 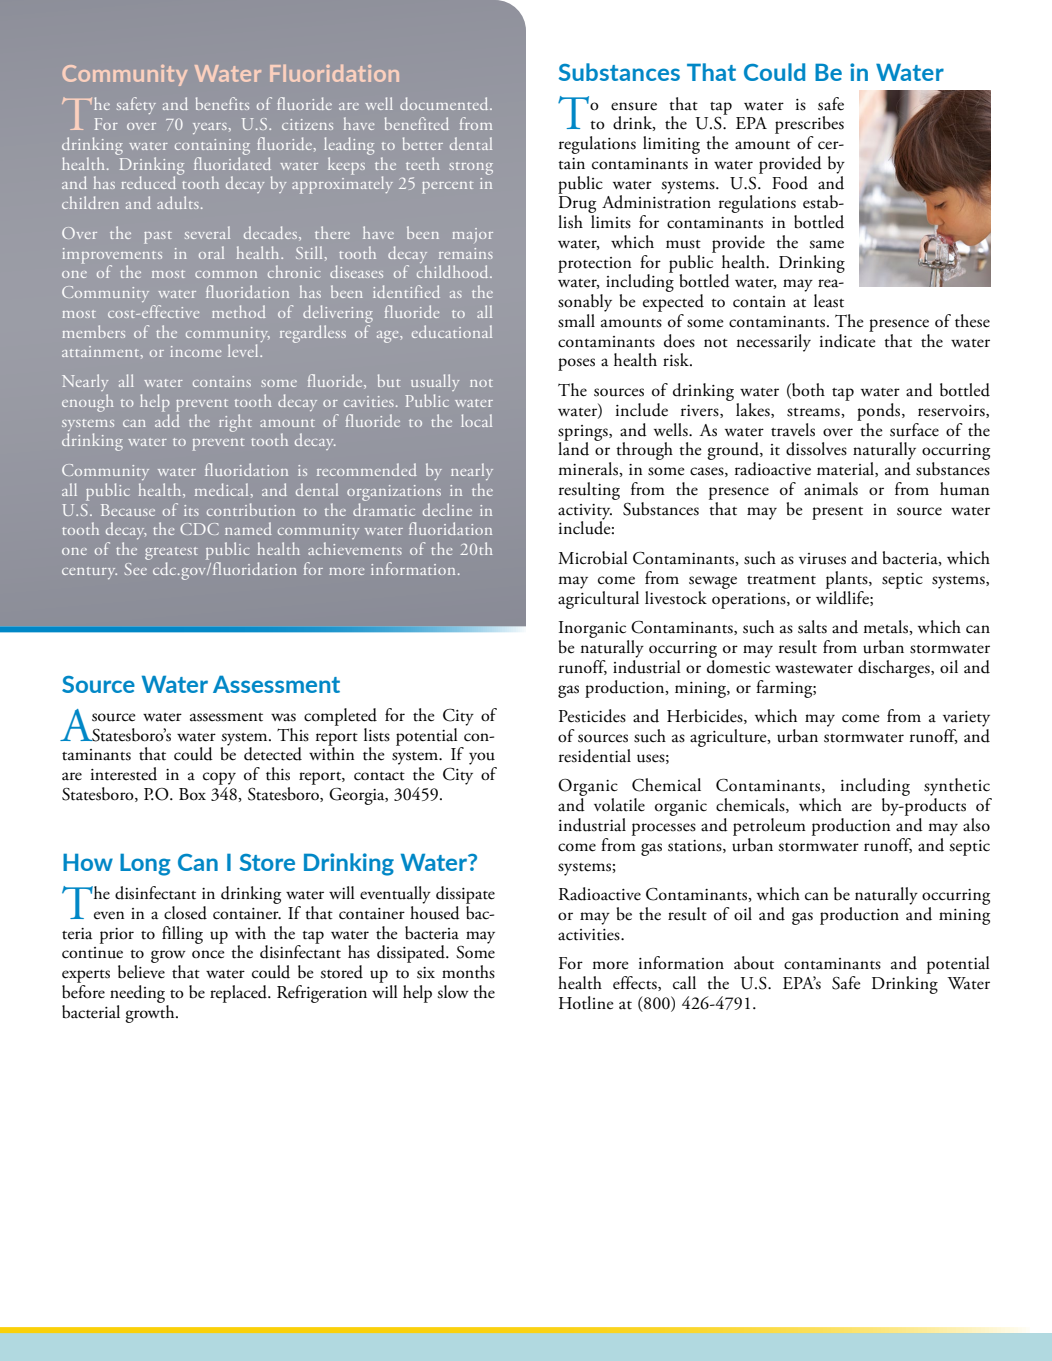 What do you see at coordinates (208, 954) in the document?
I see `once` at bounding box center [208, 954].
